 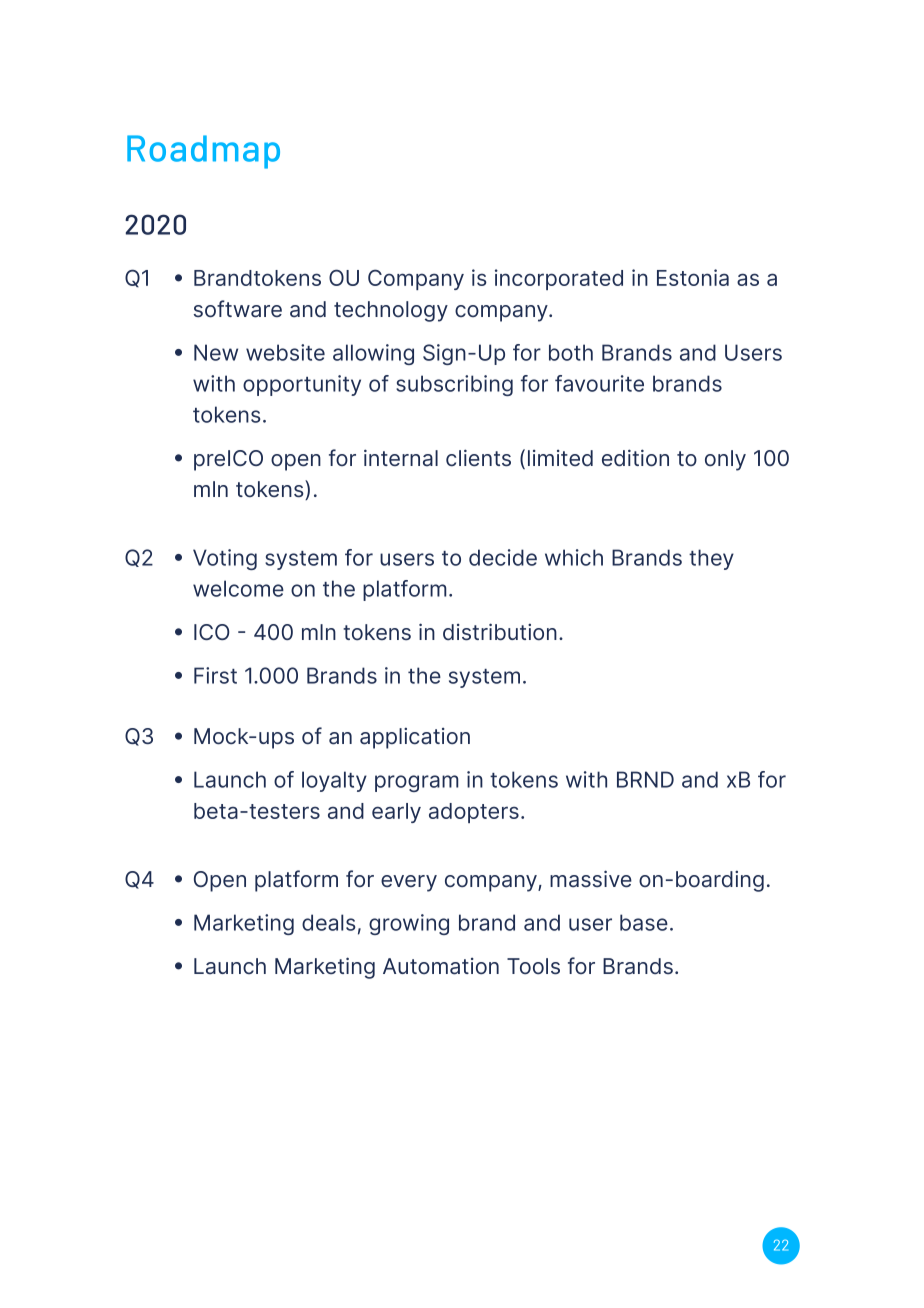 What do you see at coordinates (225, 559) in the document?
I see `Voting` at bounding box center [225, 559].
